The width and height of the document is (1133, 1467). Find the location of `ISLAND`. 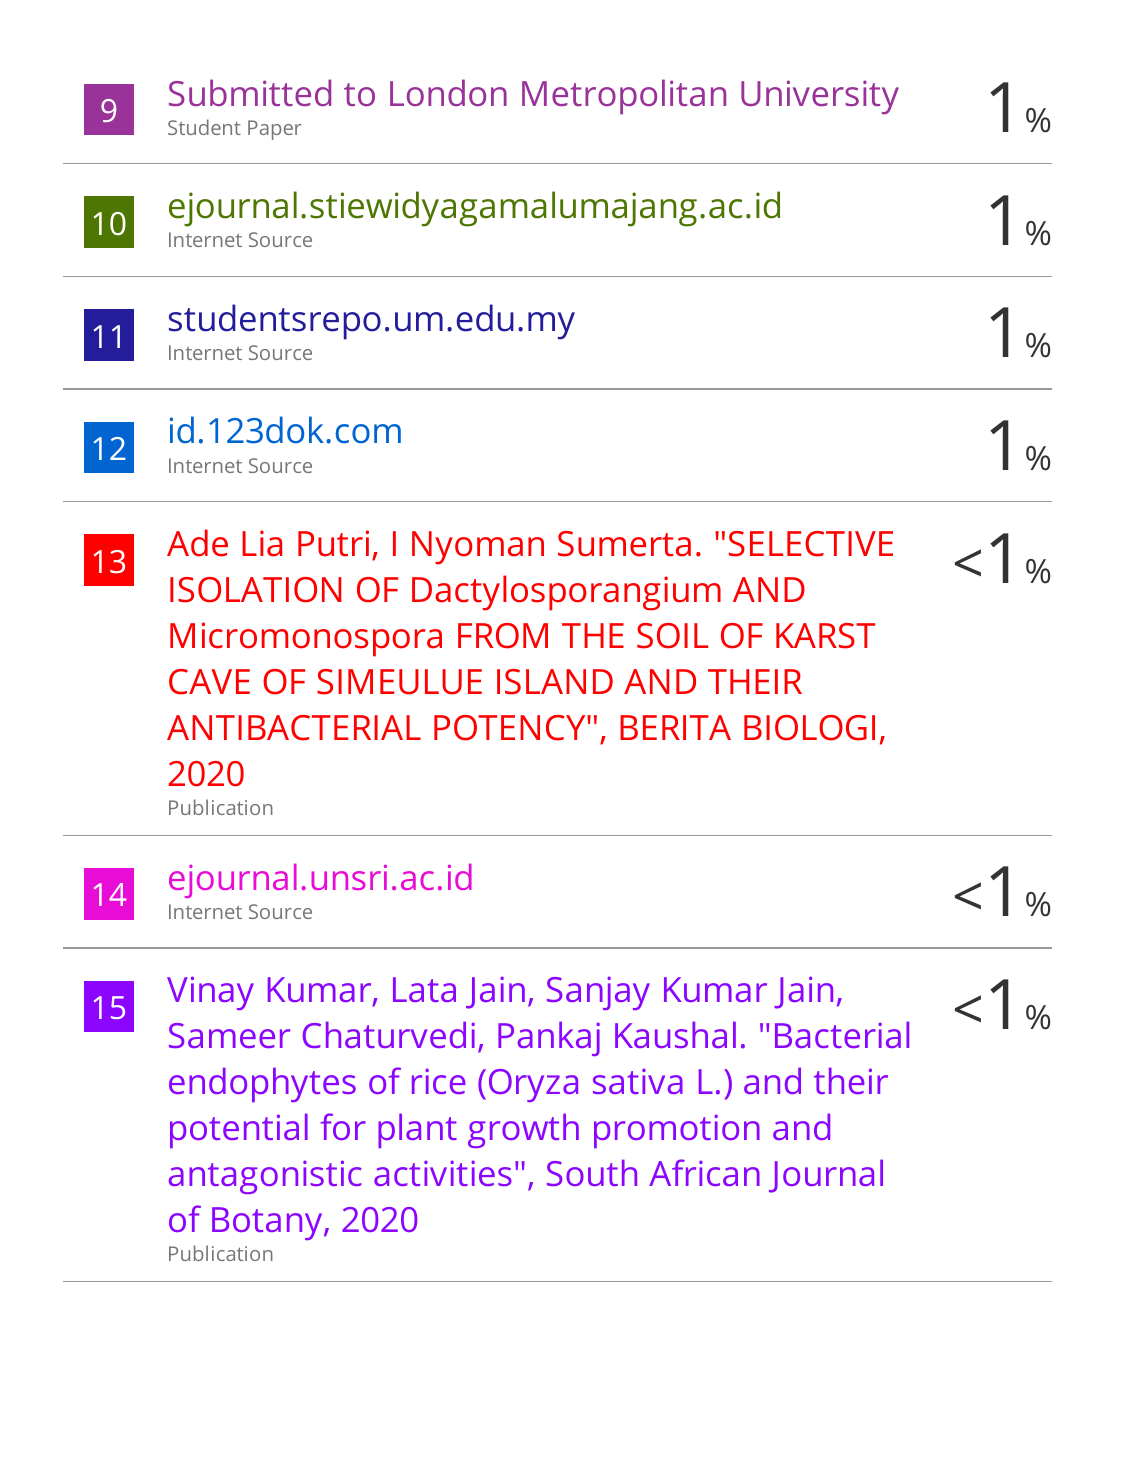

ISLAND is located at coordinates (555, 682).
